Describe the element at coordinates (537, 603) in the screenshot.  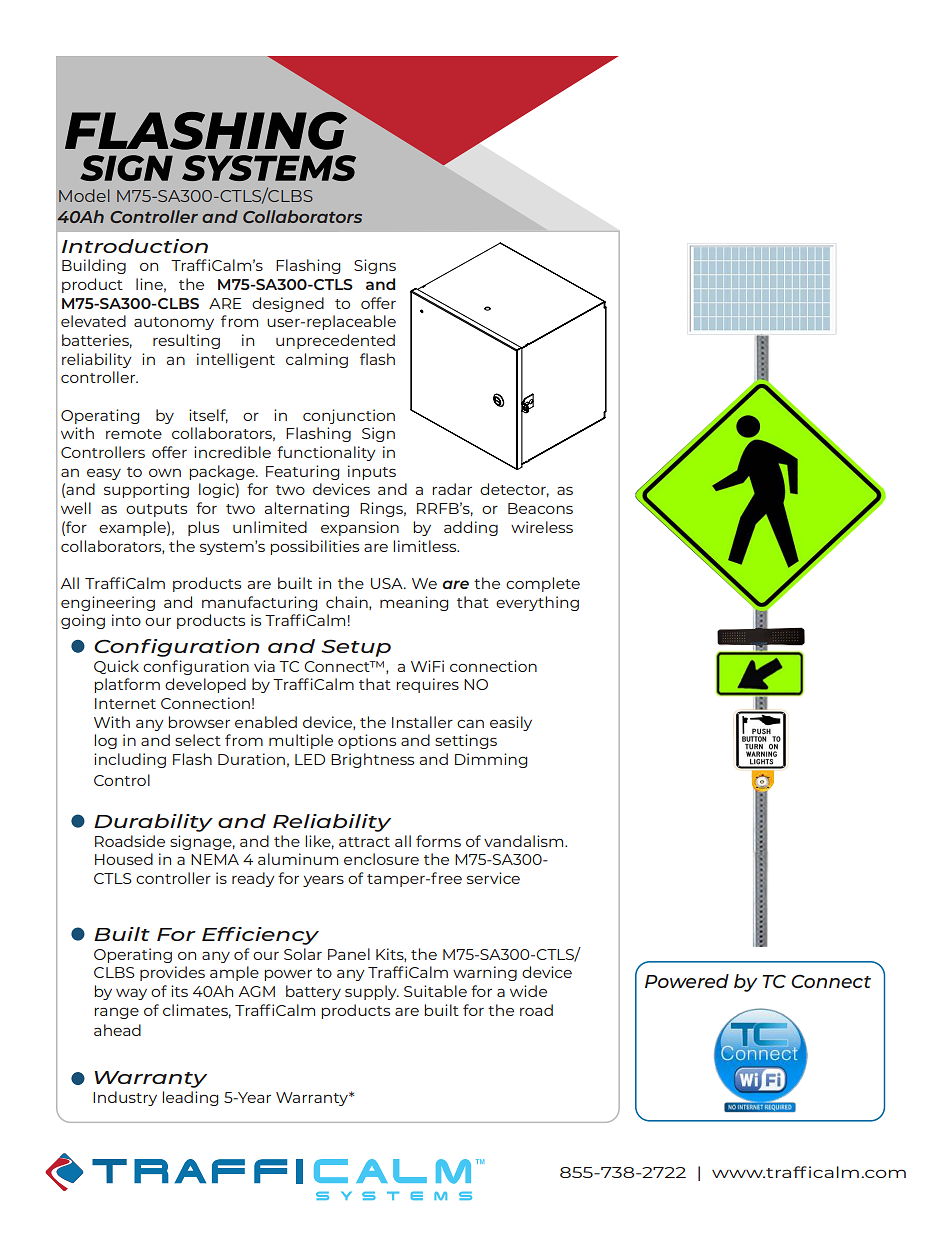
I see `everything` at that location.
